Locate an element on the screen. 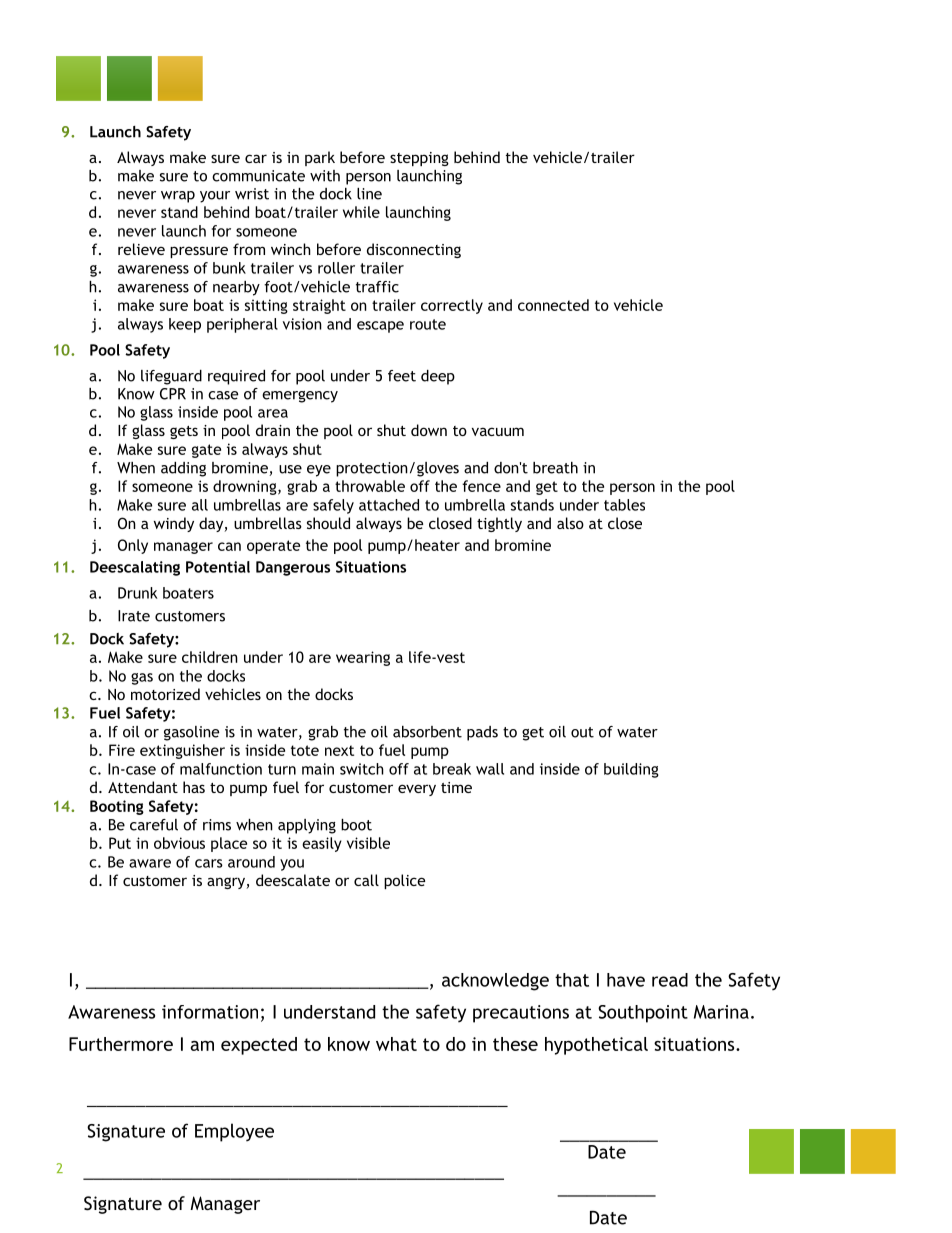  what is located at coordinates (396, 1044).
